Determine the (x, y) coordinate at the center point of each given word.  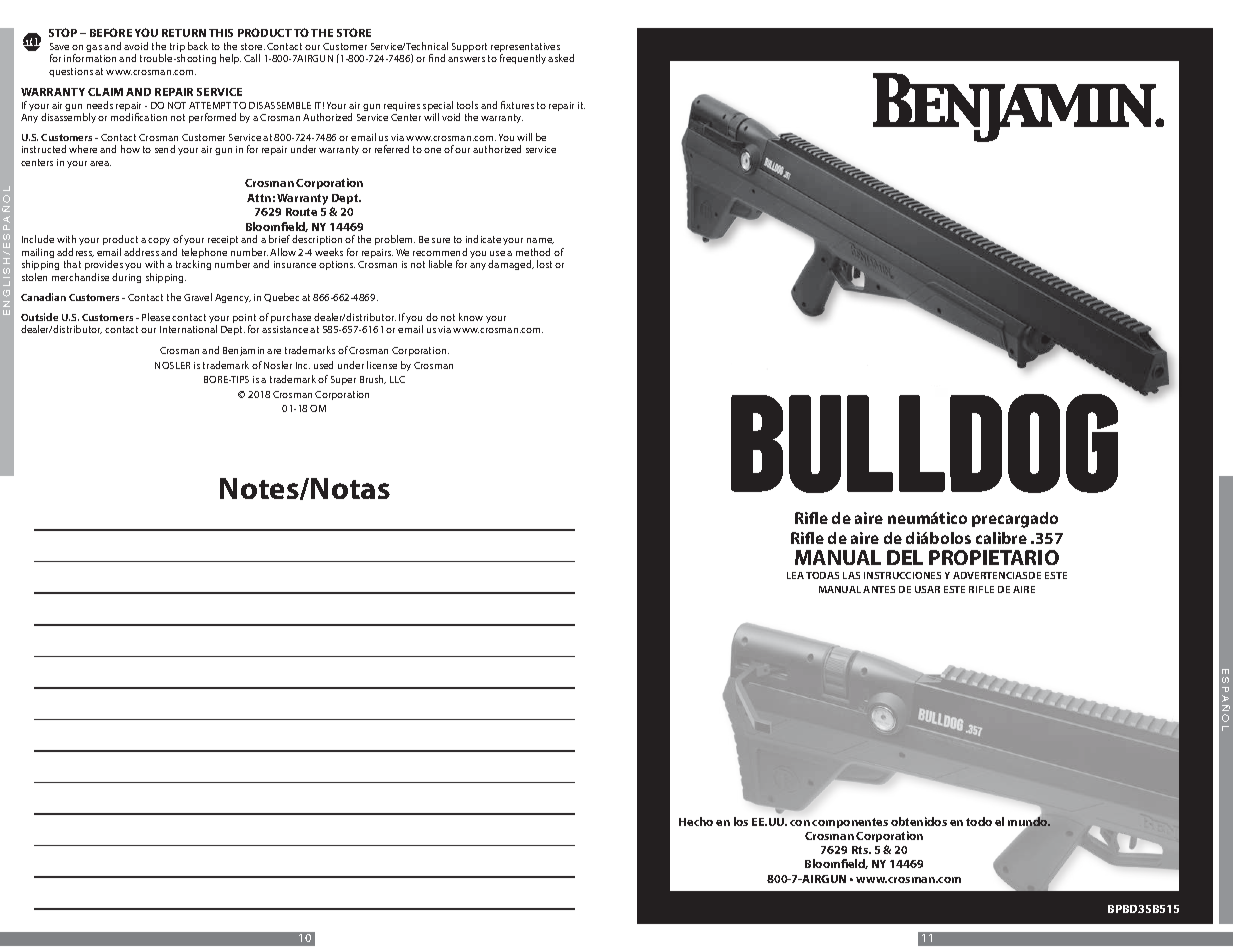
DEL (905, 557)
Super (343, 380)
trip (177, 49)
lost (544, 264)
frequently (523, 59)
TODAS (822, 575)
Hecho (696, 821)
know (471, 317)
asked (561, 58)
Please (156, 317)
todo (979, 821)
